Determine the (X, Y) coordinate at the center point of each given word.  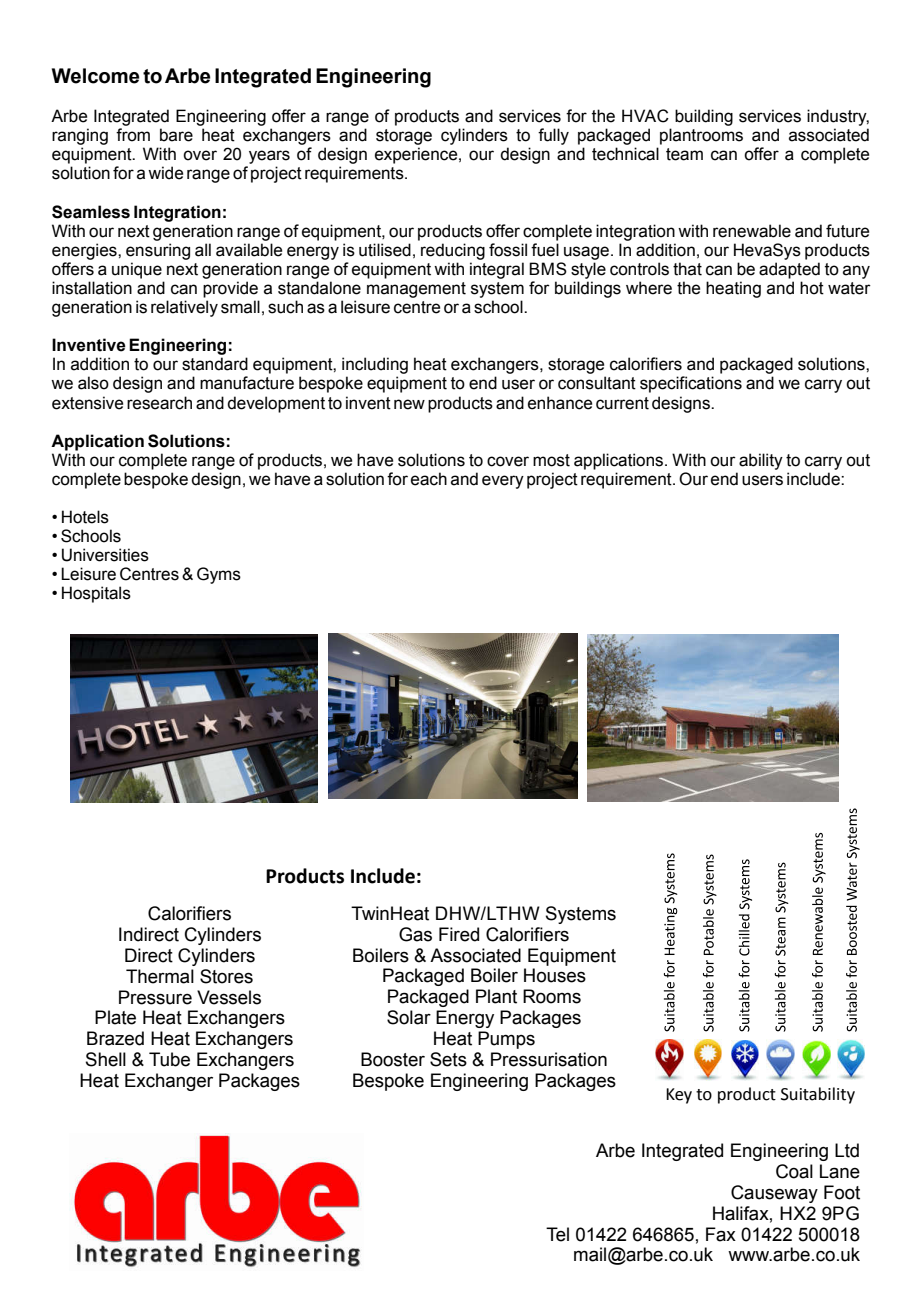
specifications (691, 384)
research (159, 403)
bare (176, 135)
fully (553, 136)
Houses (555, 975)
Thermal (160, 976)
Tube (169, 1059)
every (503, 482)
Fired (459, 934)
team (684, 154)
